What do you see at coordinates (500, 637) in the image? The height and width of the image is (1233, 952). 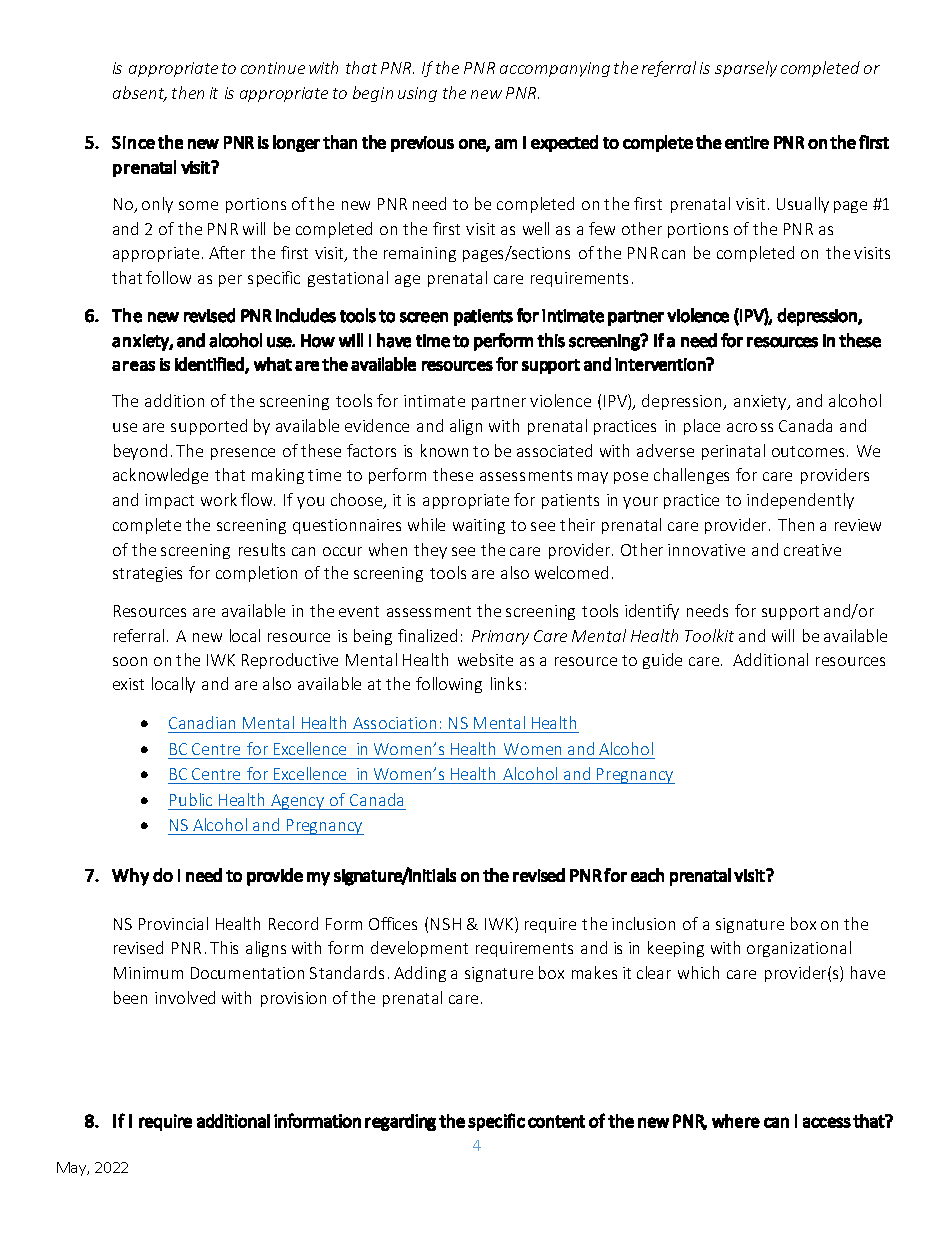 I see `Primary` at bounding box center [500, 637].
